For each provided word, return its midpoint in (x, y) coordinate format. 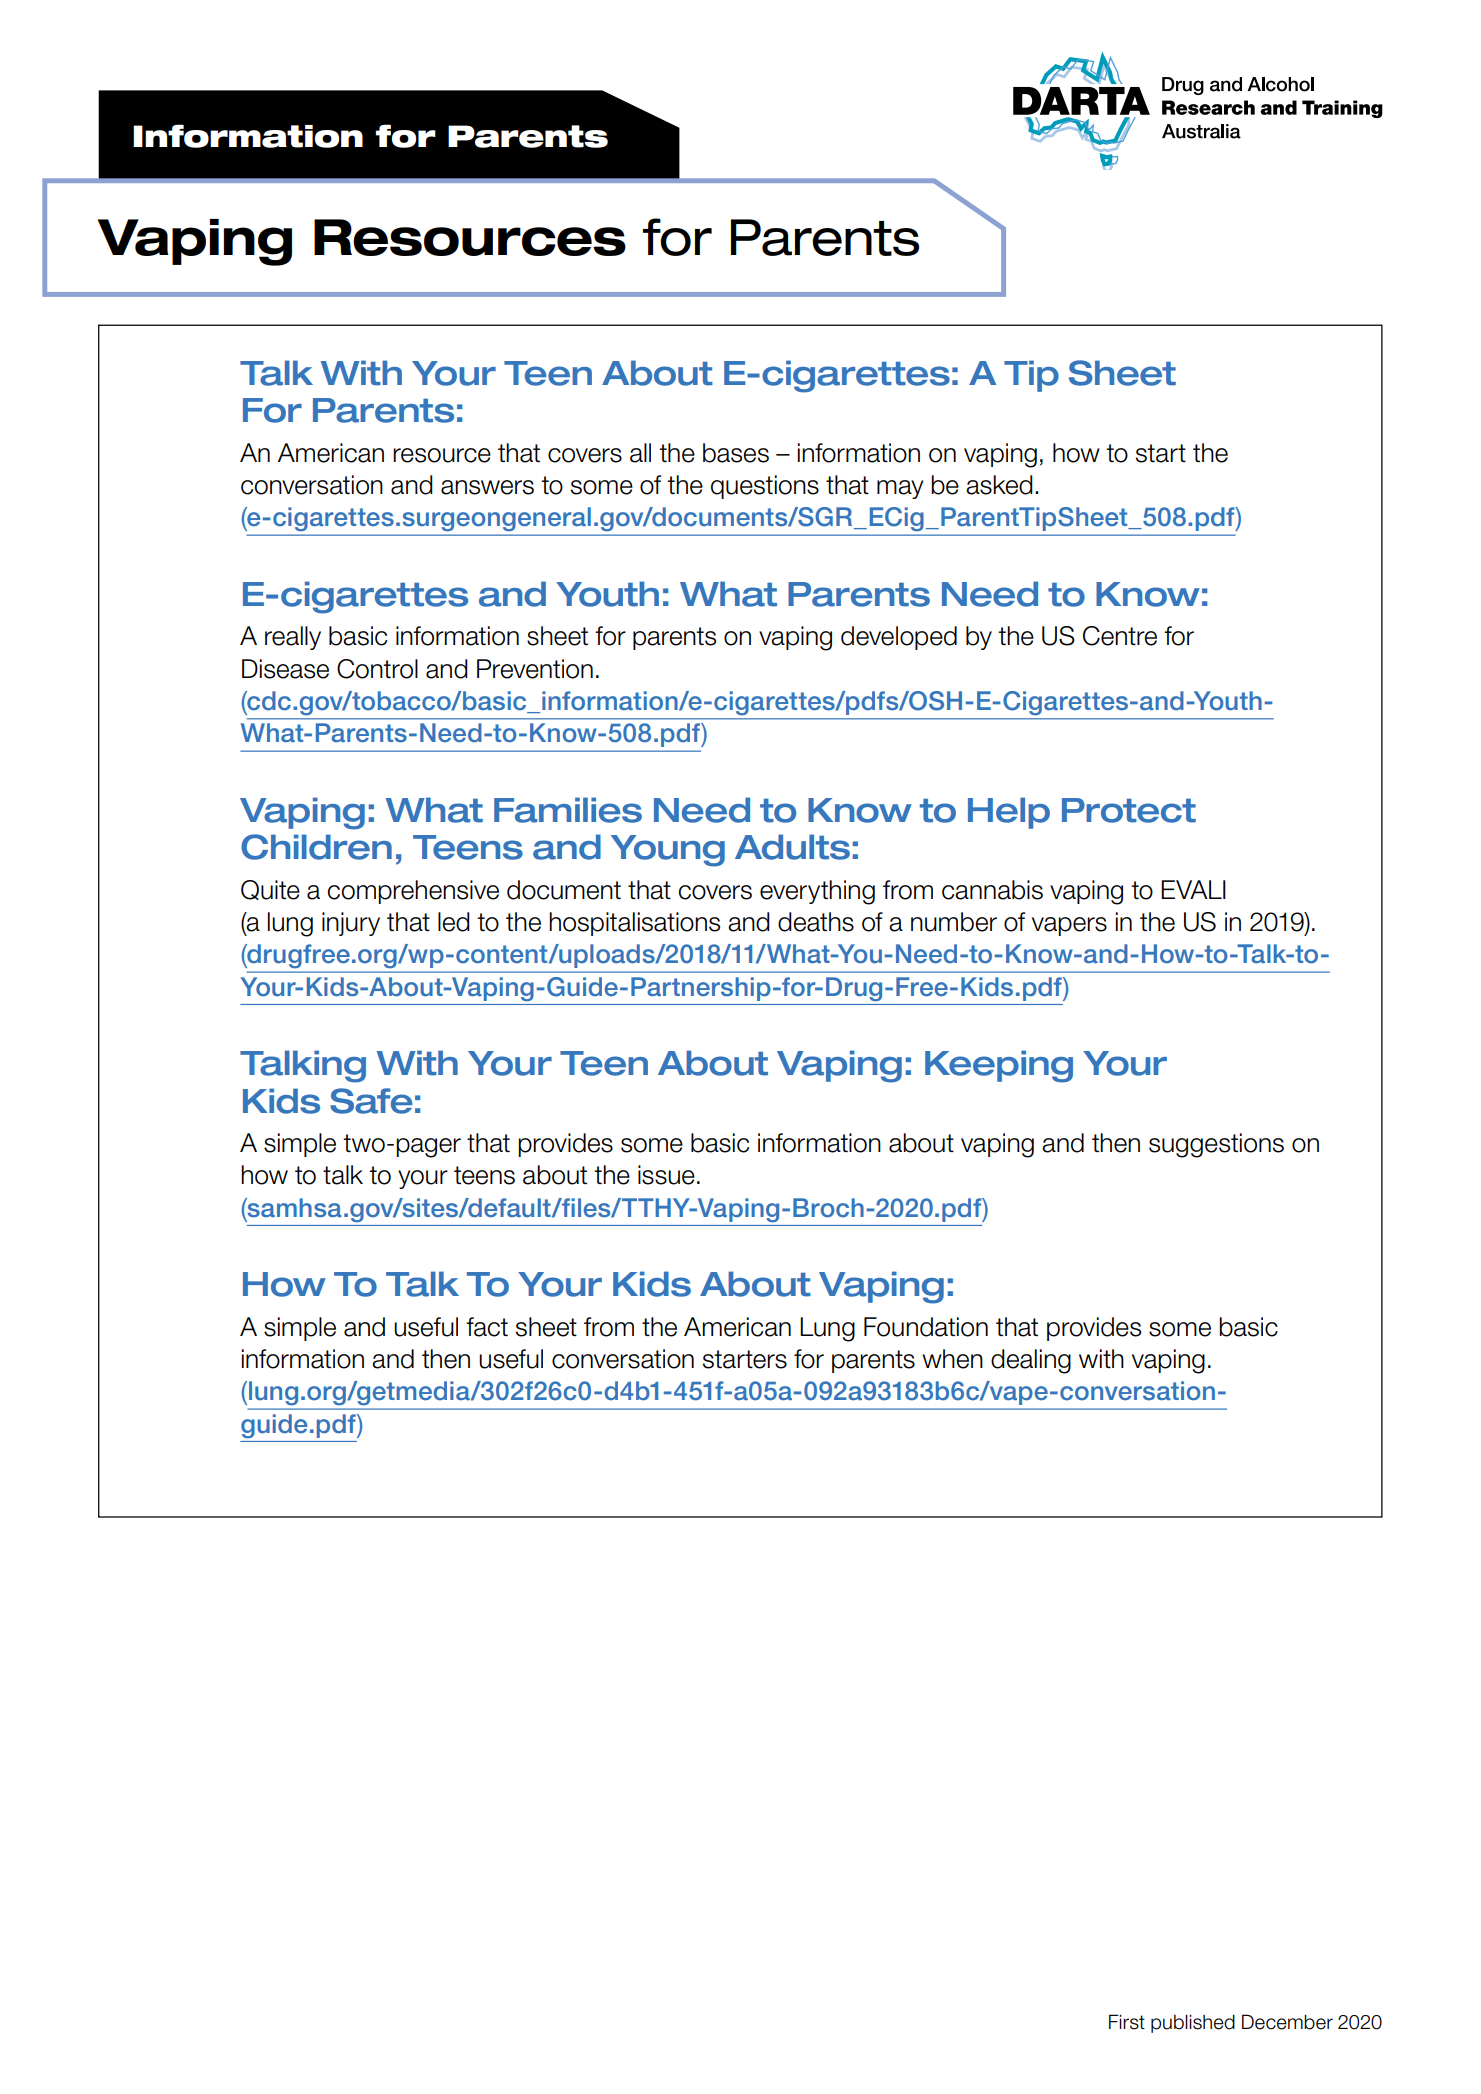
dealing (1031, 1361)
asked (999, 485)
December (1287, 2022)
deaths (816, 922)
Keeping (999, 1066)
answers (487, 487)
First (1127, 2022)
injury (351, 924)
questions (765, 487)
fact (487, 1327)
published (1193, 2023)
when (952, 1359)
